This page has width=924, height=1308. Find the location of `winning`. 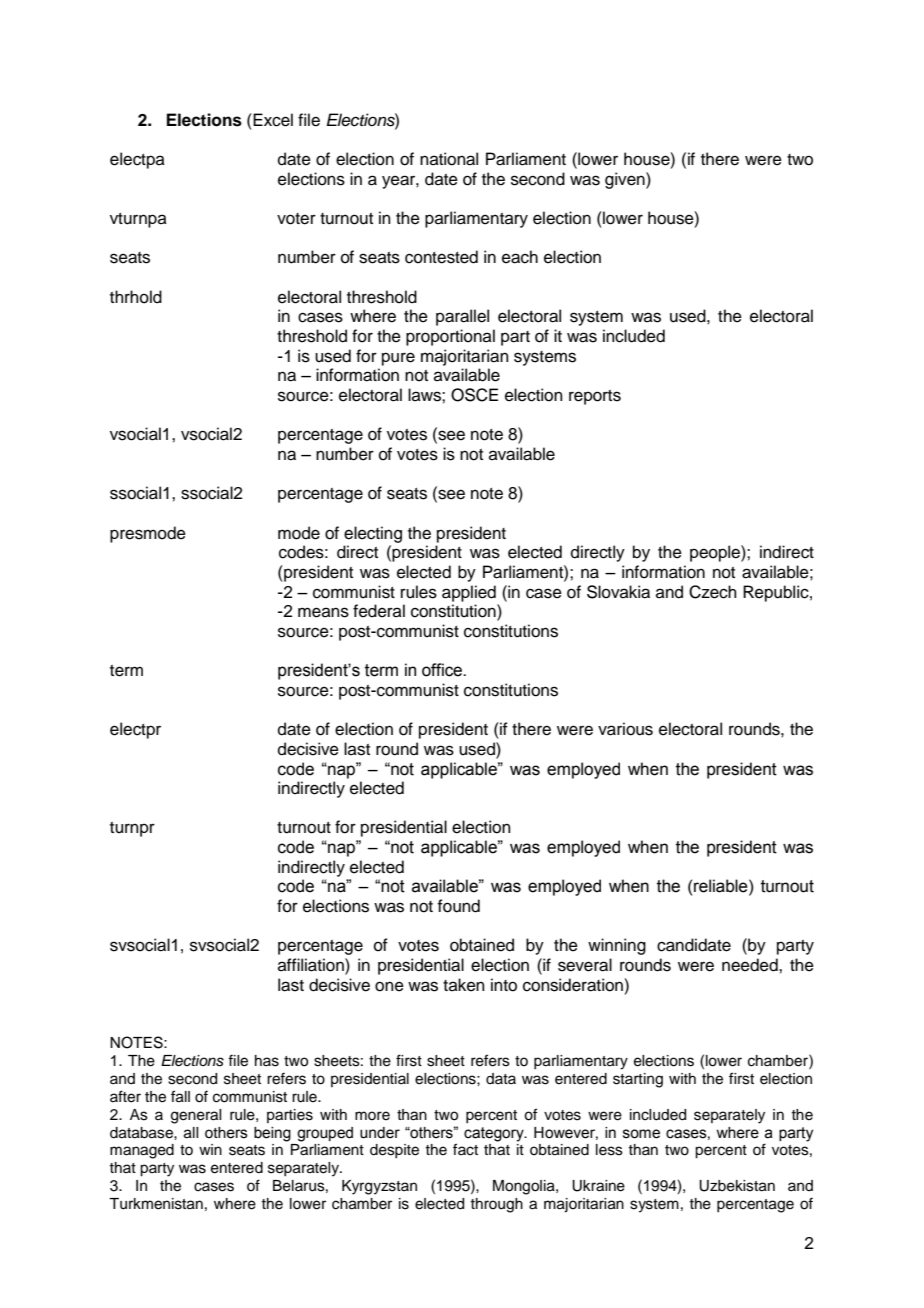

winning is located at coordinates (617, 946).
